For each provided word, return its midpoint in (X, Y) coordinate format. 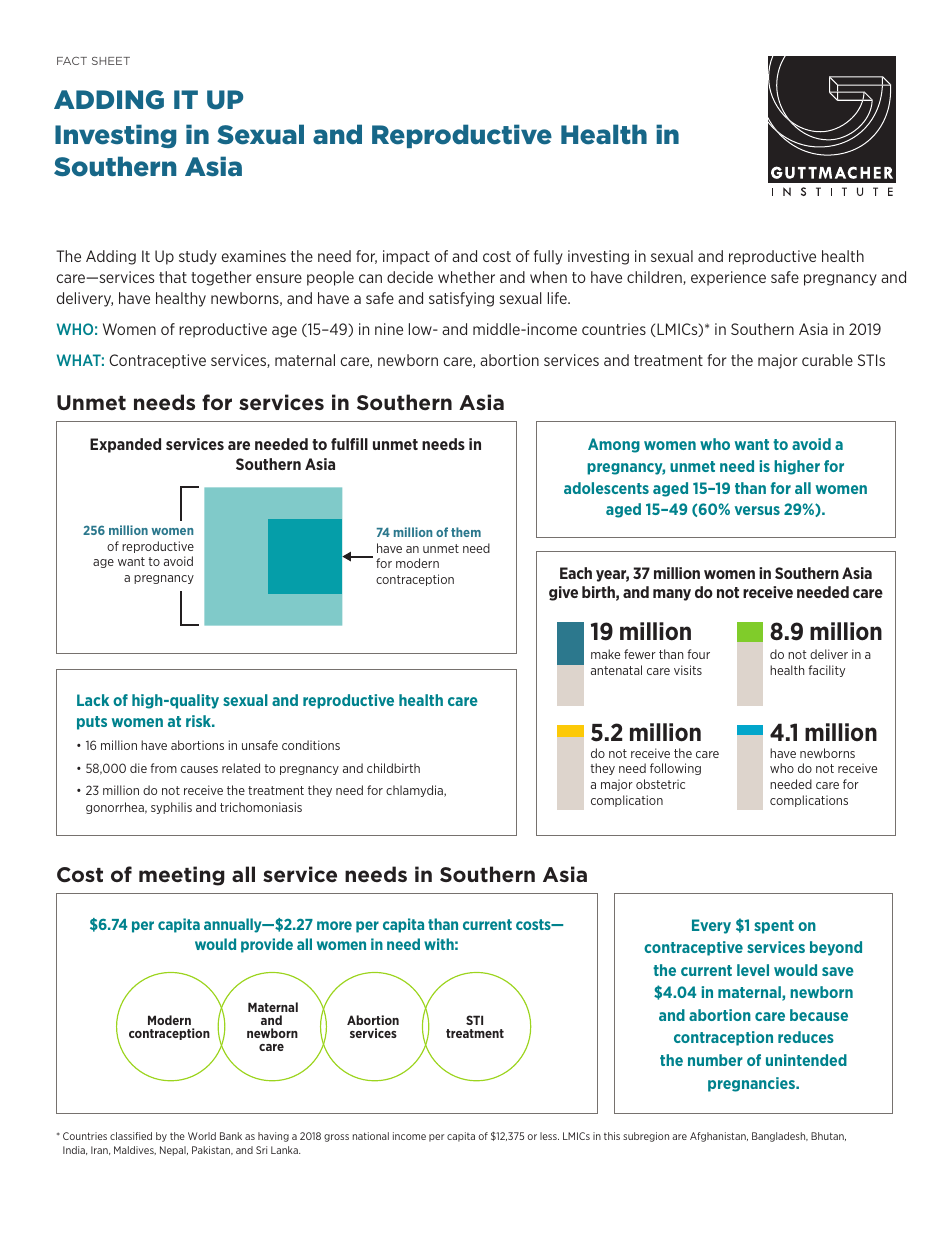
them (466, 532)
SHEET (111, 61)
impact (406, 257)
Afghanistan (719, 1137)
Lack (93, 700)
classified (131, 1136)
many (672, 595)
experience (728, 278)
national (371, 1136)
